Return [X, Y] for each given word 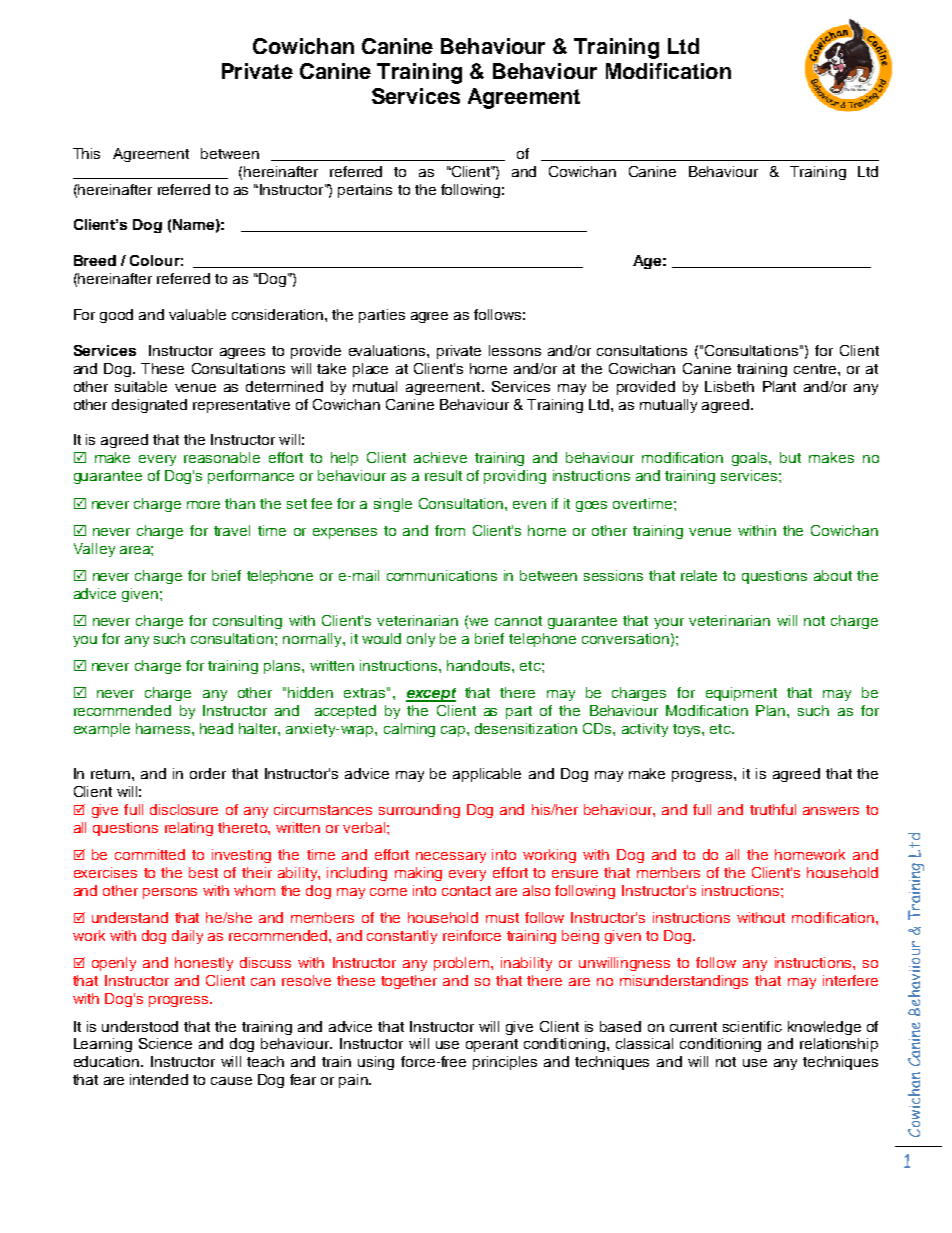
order [208, 773]
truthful [773, 809]
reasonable [222, 457]
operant [492, 1045]
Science [165, 1043]
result [443, 475]
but [790, 457]
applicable [487, 775]
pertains [365, 191]
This [86, 153]
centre [816, 369]
